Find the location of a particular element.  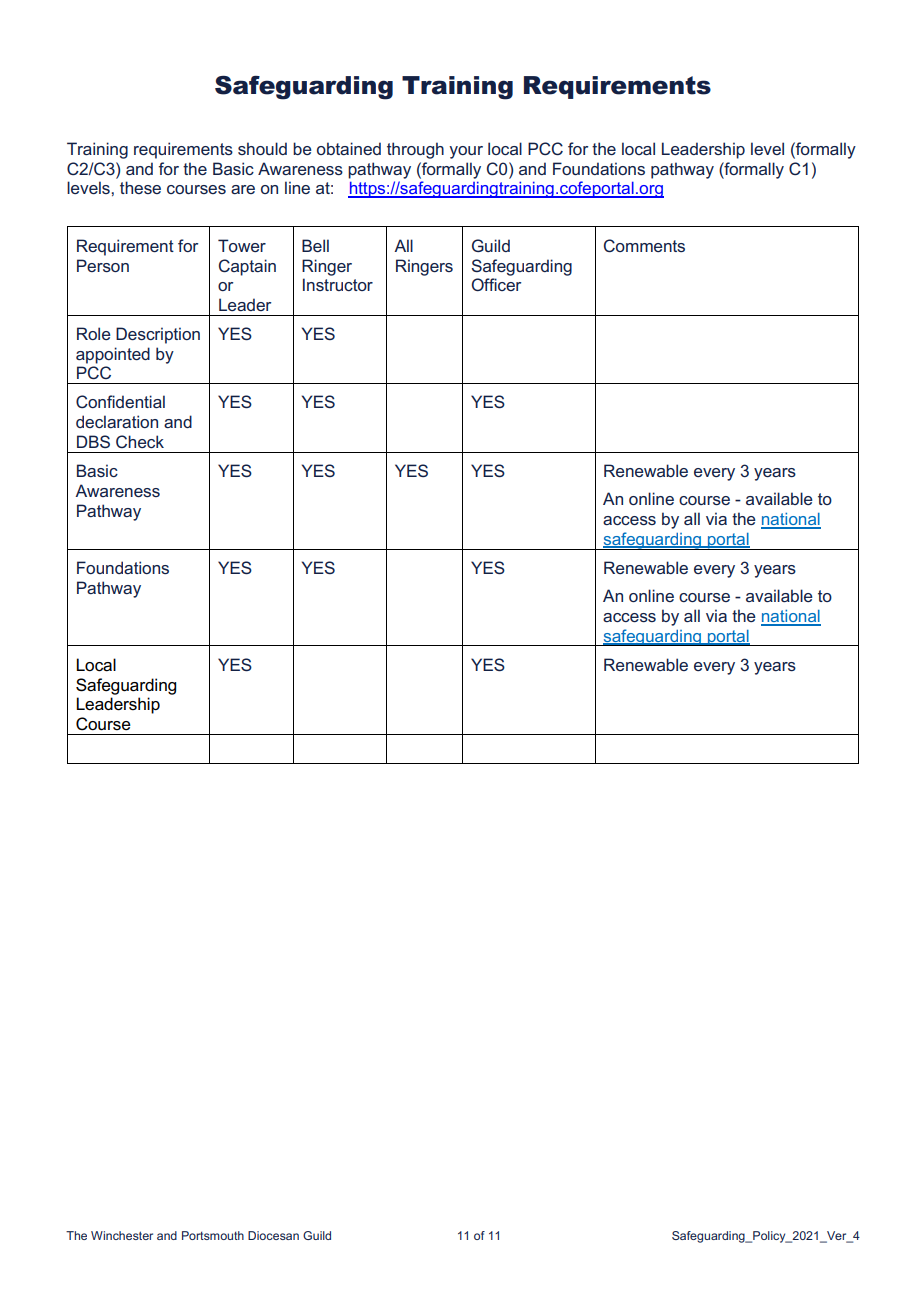

DBS is located at coordinates (93, 441).
